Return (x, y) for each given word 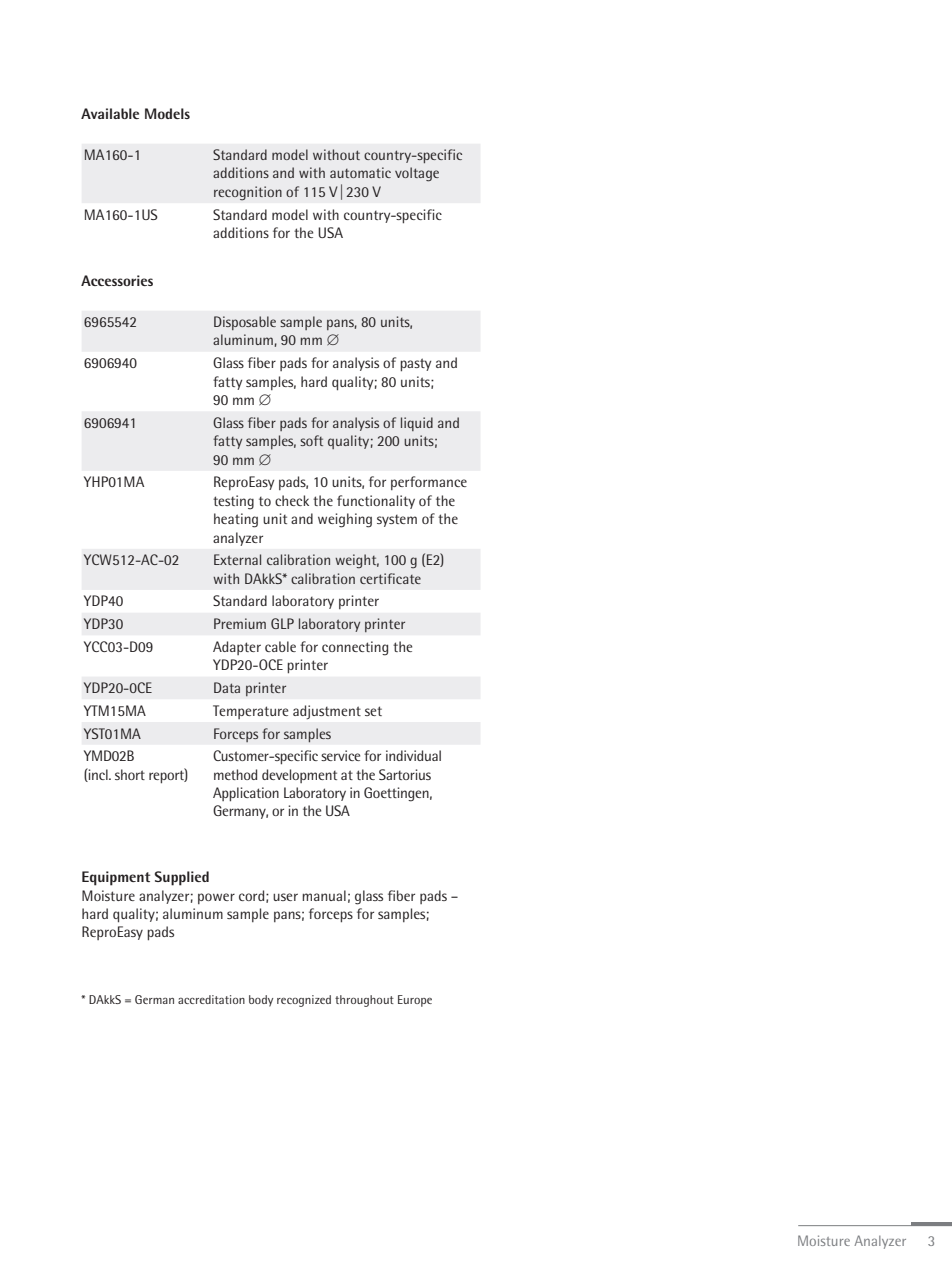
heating (236, 520)
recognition (248, 193)
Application (246, 794)
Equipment (116, 878)
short (130, 774)
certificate (390, 578)
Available (110, 113)
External (237, 559)
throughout (364, 1001)
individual (413, 755)
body (261, 1001)
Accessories (117, 280)
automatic (360, 172)
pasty (415, 365)
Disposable (245, 323)
